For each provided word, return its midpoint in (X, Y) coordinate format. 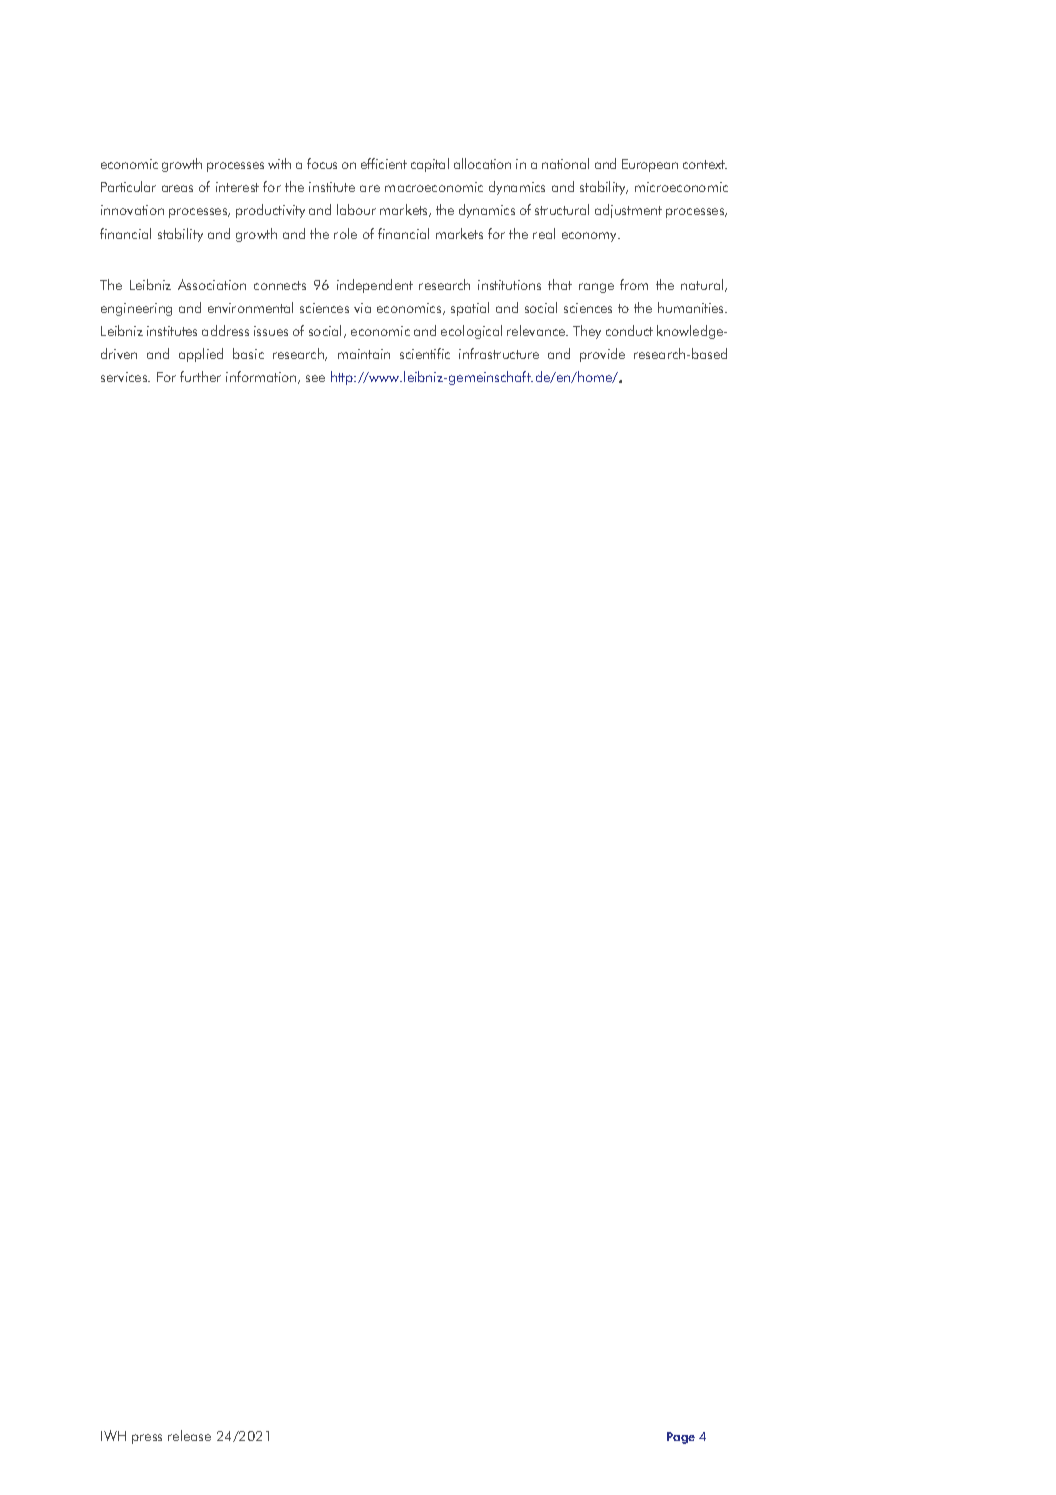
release (189, 1435)
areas (177, 188)
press (147, 1439)
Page (681, 1438)
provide (602, 355)
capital (430, 165)
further (200, 376)
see (315, 378)
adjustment (628, 211)
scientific (425, 353)
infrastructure (499, 353)
